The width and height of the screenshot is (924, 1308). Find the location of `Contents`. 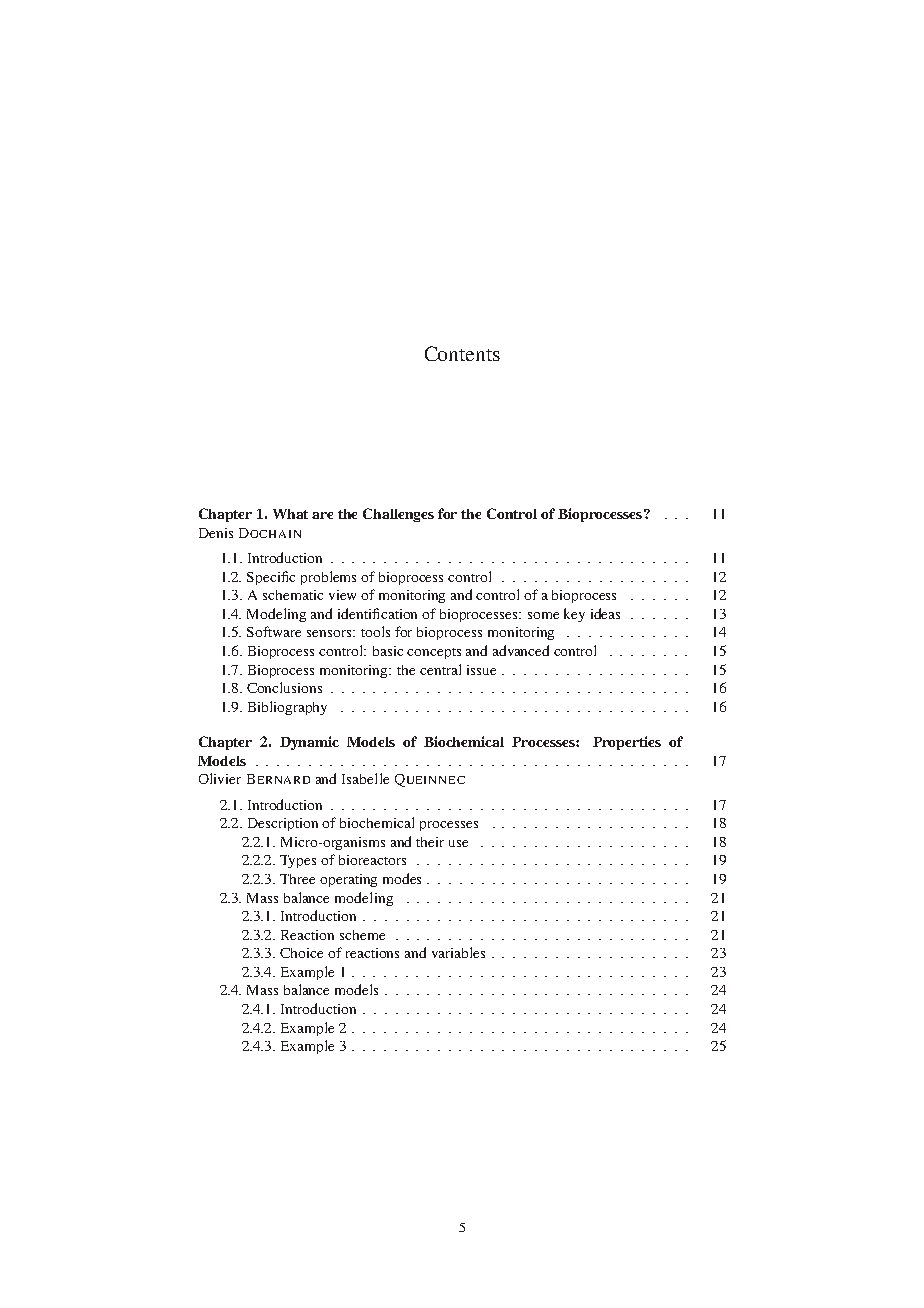

Contents is located at coordinates (462, 353).
